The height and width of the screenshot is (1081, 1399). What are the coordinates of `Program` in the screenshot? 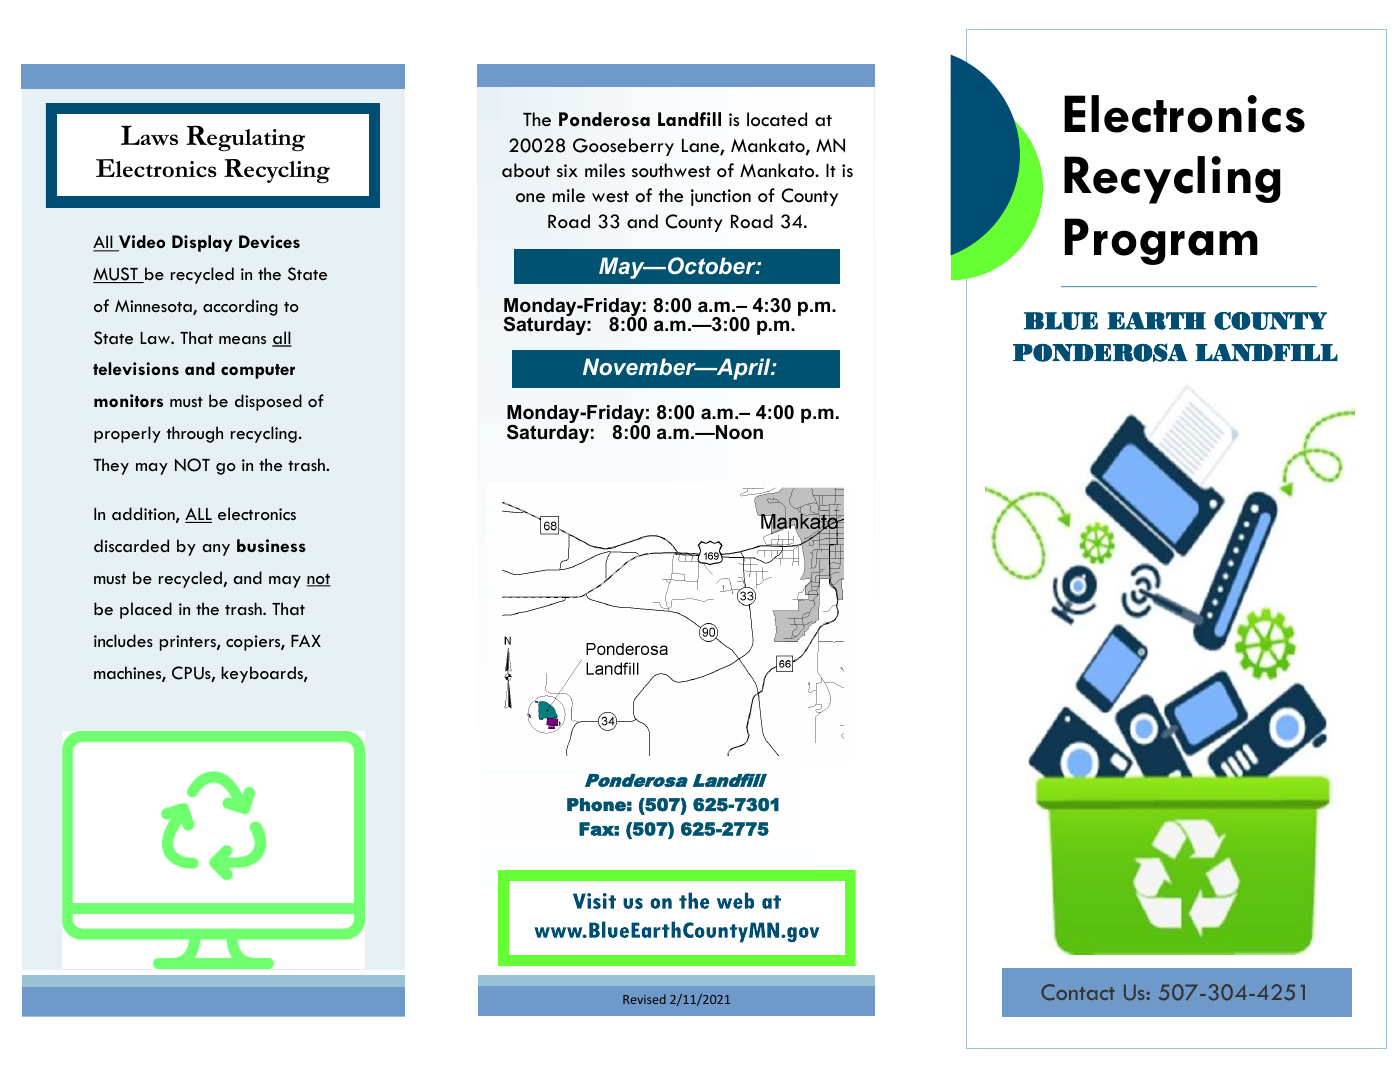 It's located at (1161, 241).
